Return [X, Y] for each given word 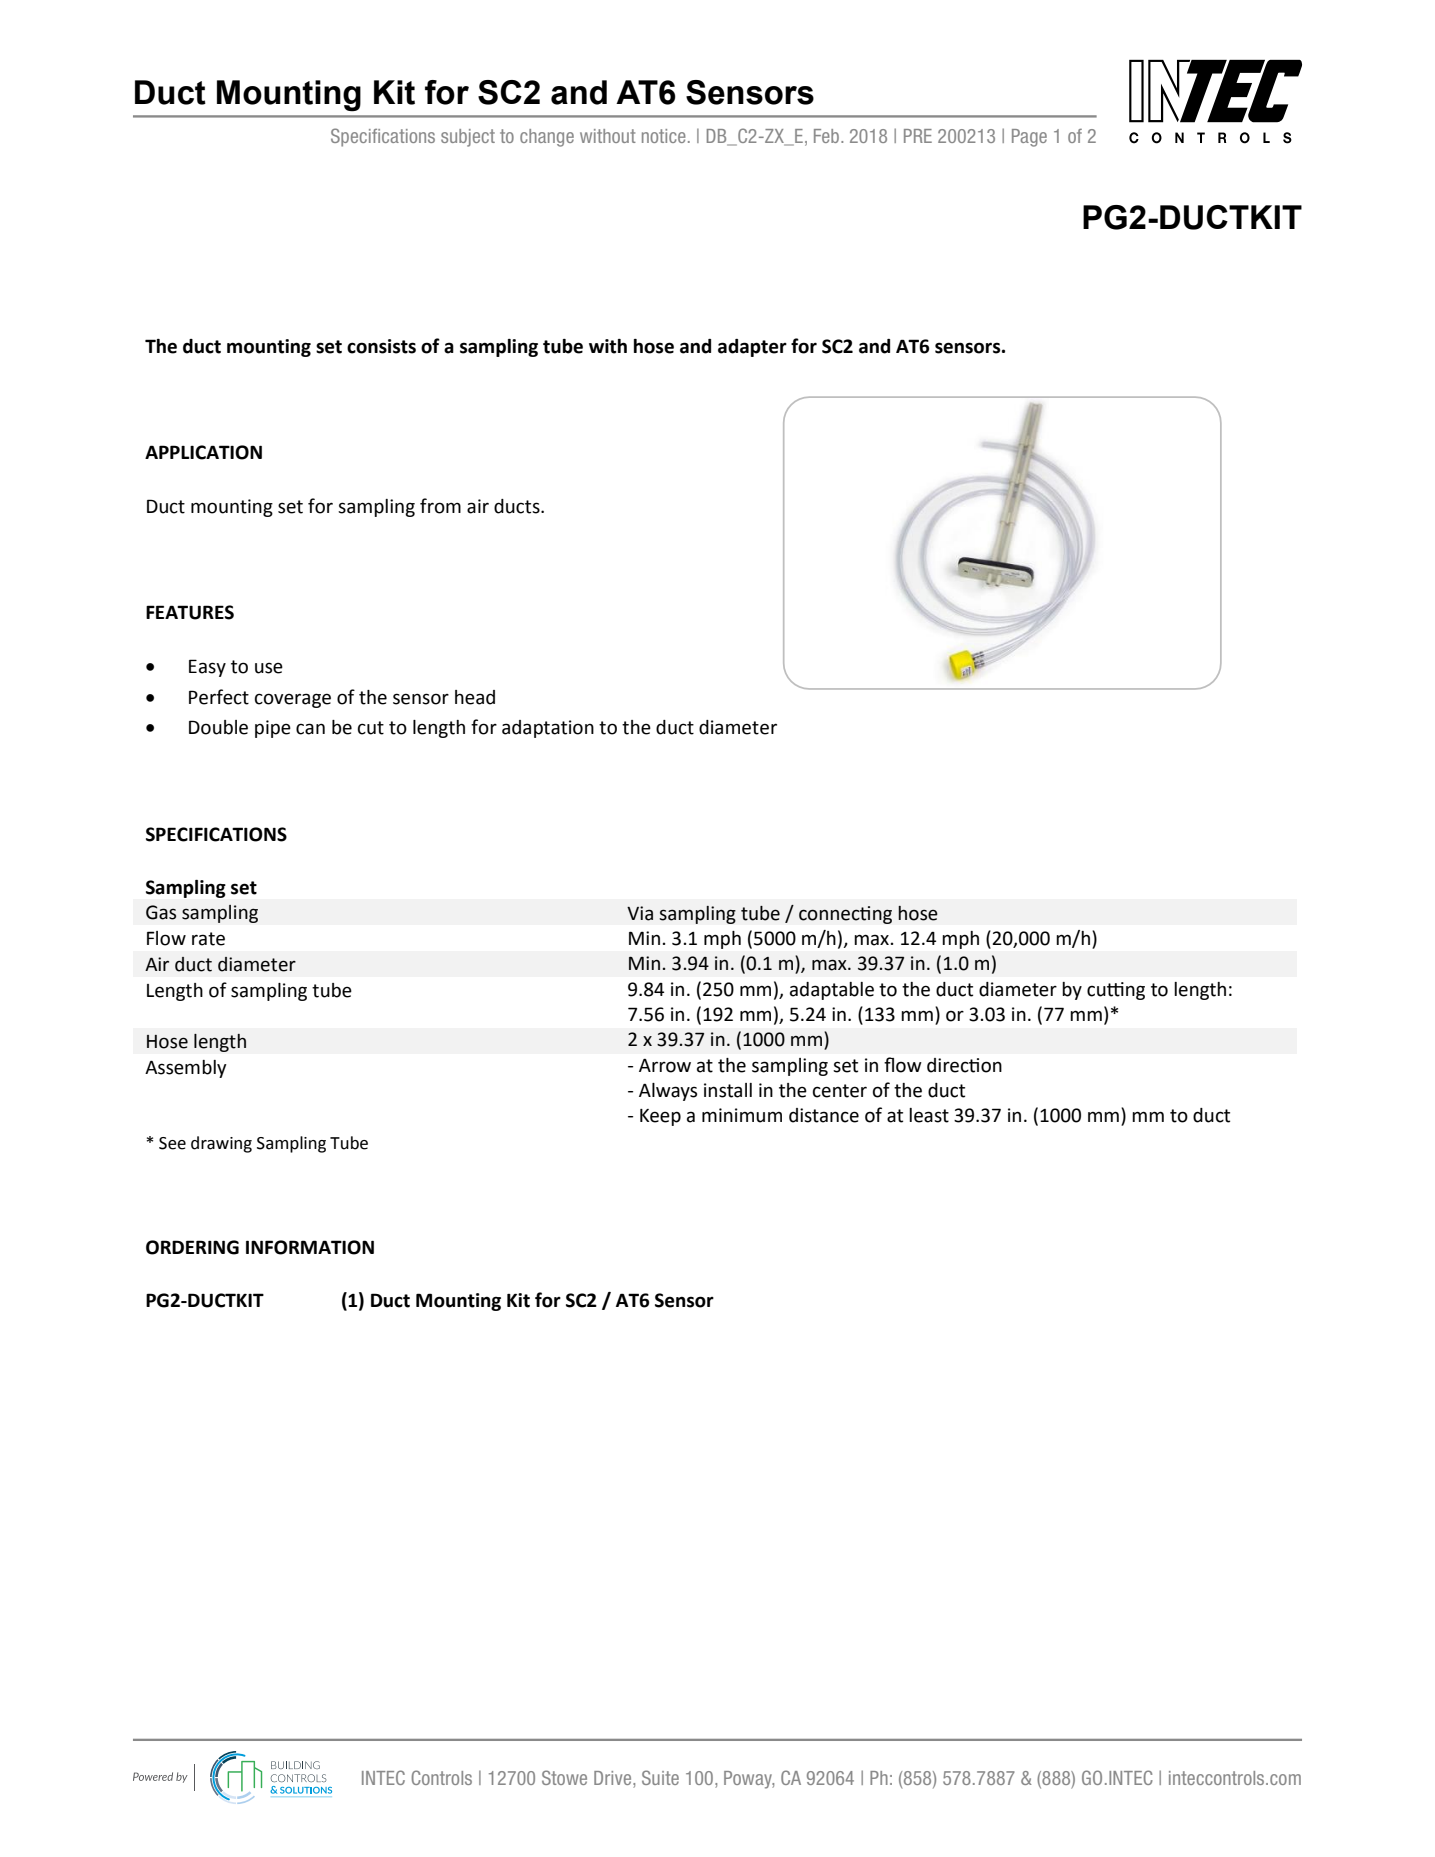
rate [208, 939]
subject [468, 138]
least [929, 1115]
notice [664, 136]
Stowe [564, 1777]
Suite [660, 1777]
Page [1029, 138]
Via [640, 913]
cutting [1116, 991]
